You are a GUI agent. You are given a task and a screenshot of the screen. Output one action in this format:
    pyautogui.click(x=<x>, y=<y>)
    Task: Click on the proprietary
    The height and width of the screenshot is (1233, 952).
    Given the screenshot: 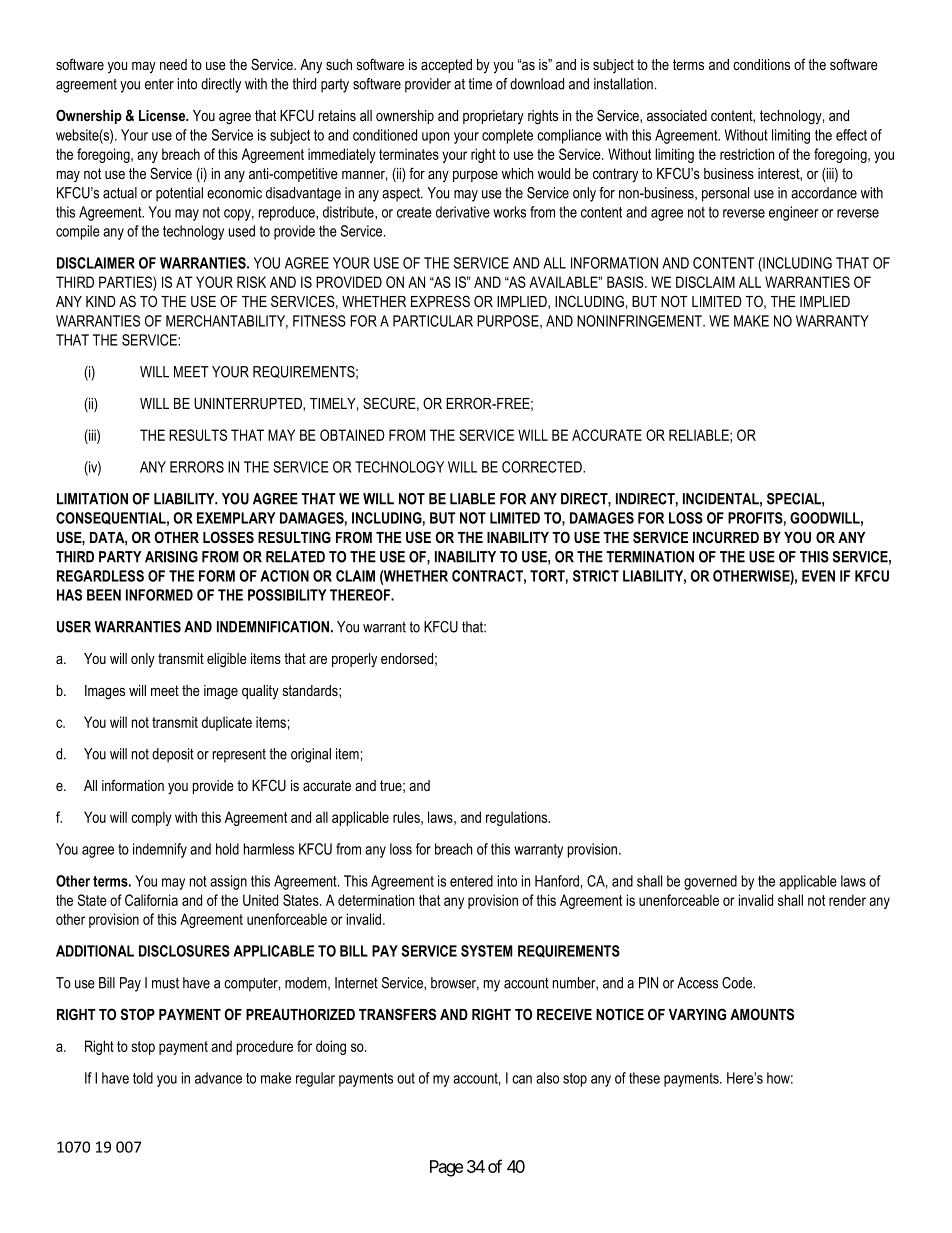 What is the action you would take?
    pyautogui.click(x=493, y=117)
